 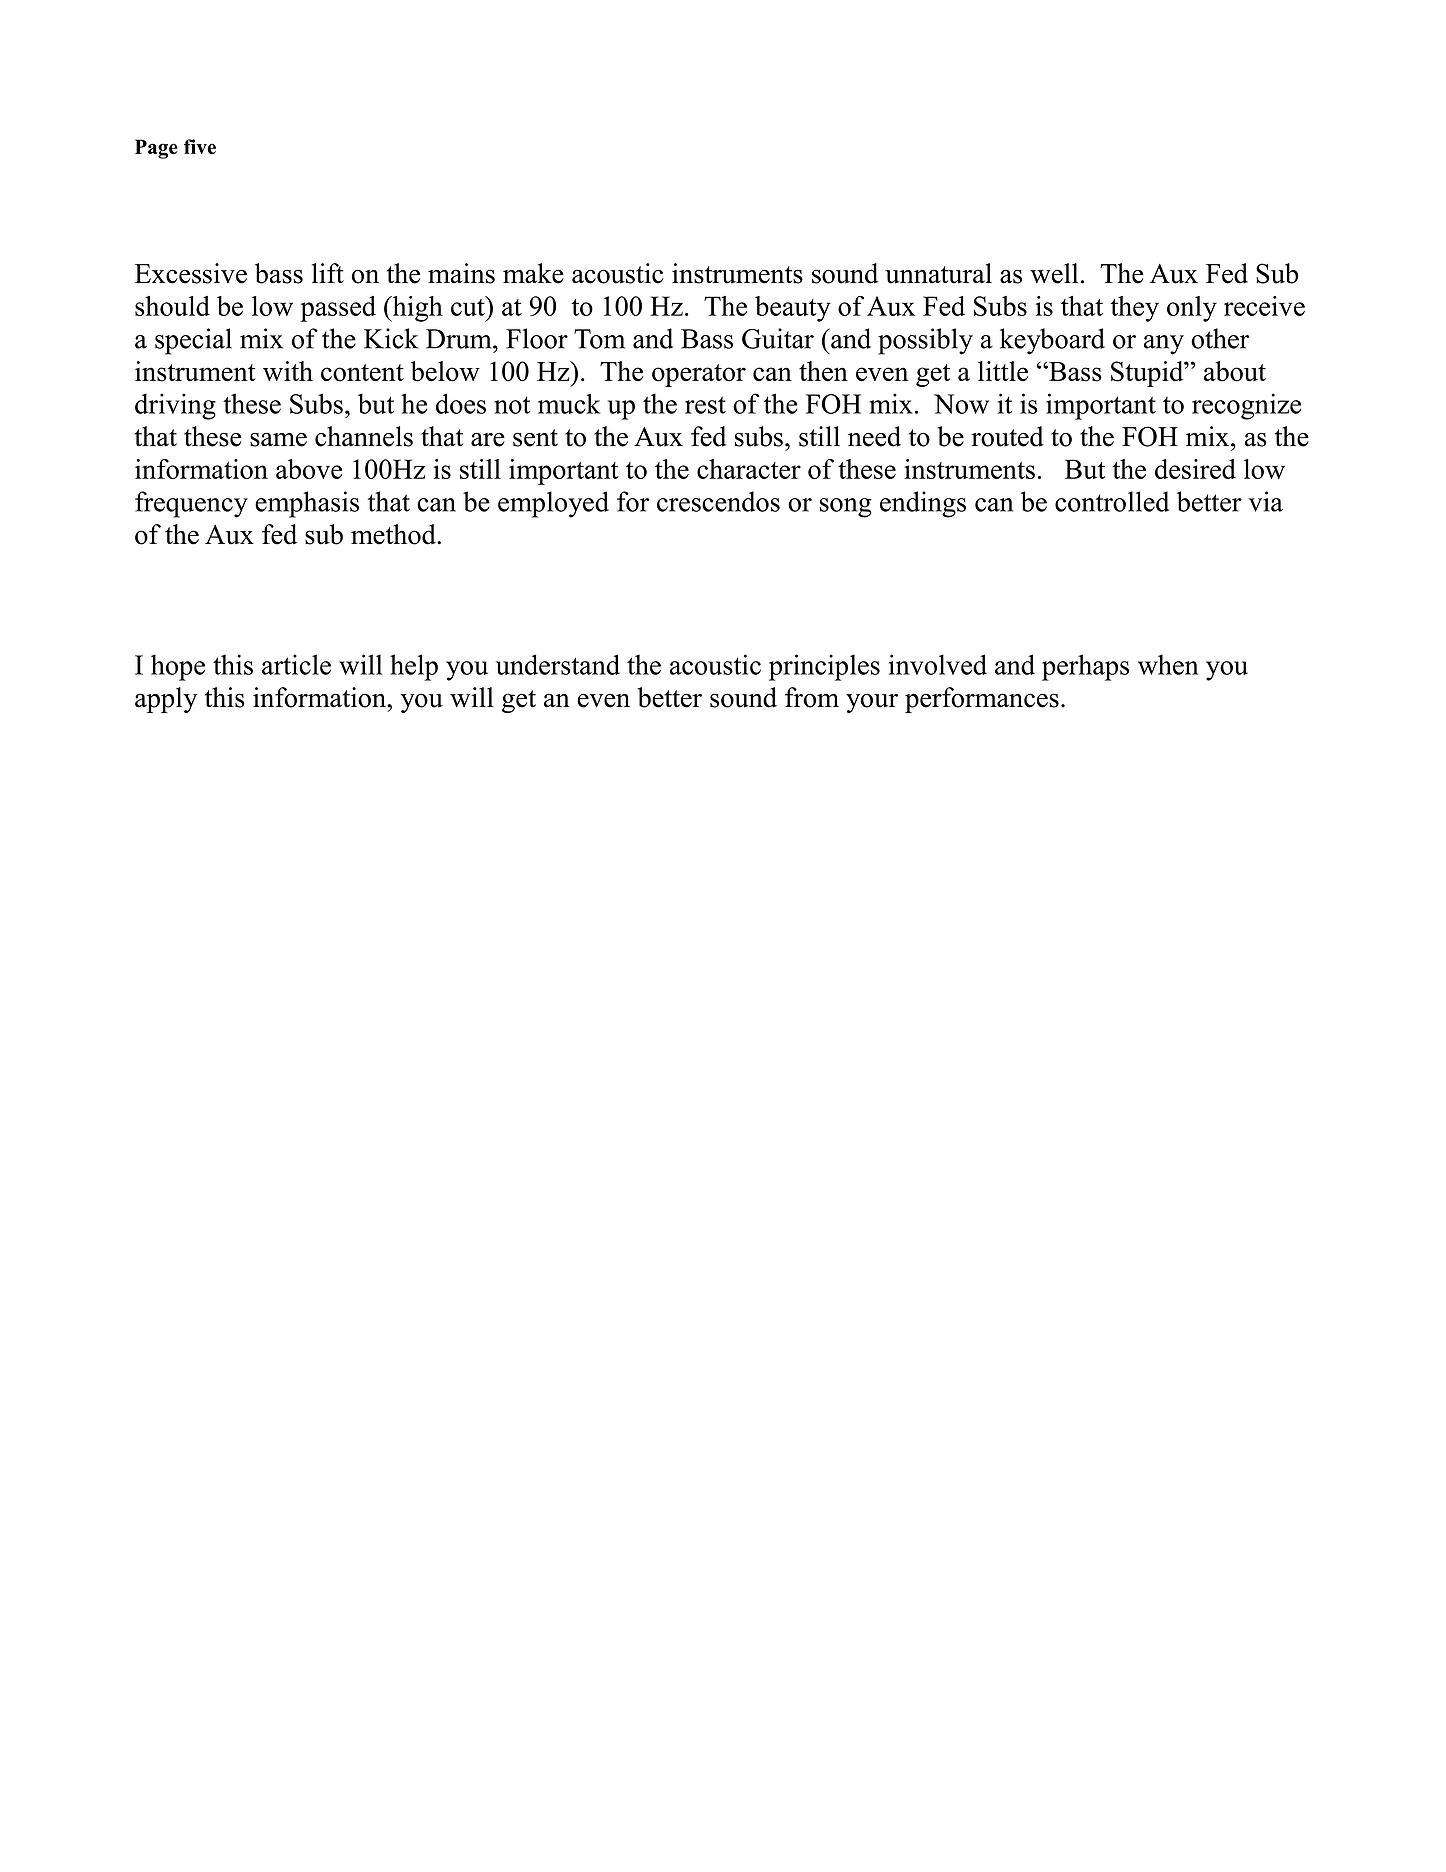 I want to click on from, so click(x=812, y=697).
